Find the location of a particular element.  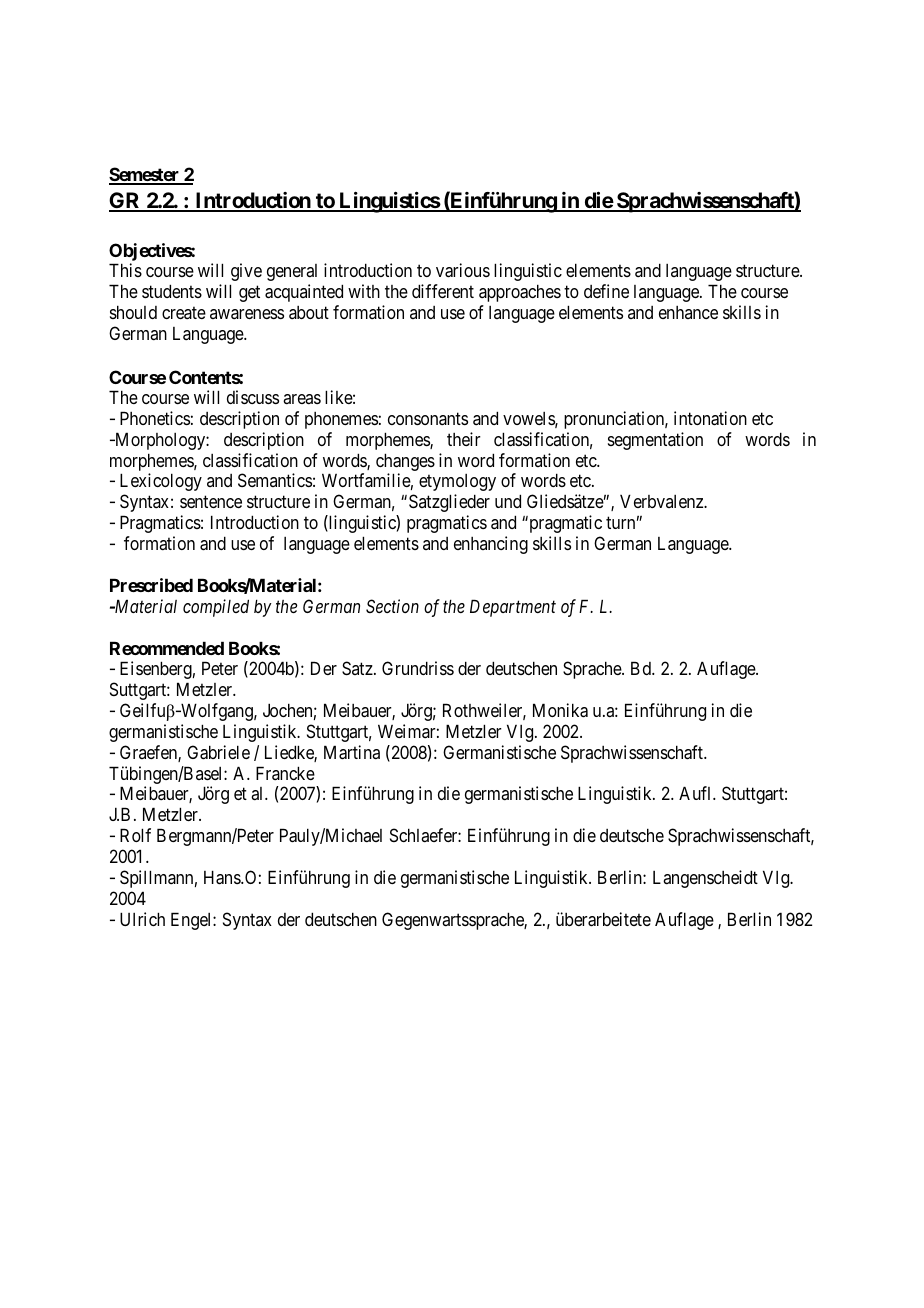

sentence is located at coordinates (211, 502).
